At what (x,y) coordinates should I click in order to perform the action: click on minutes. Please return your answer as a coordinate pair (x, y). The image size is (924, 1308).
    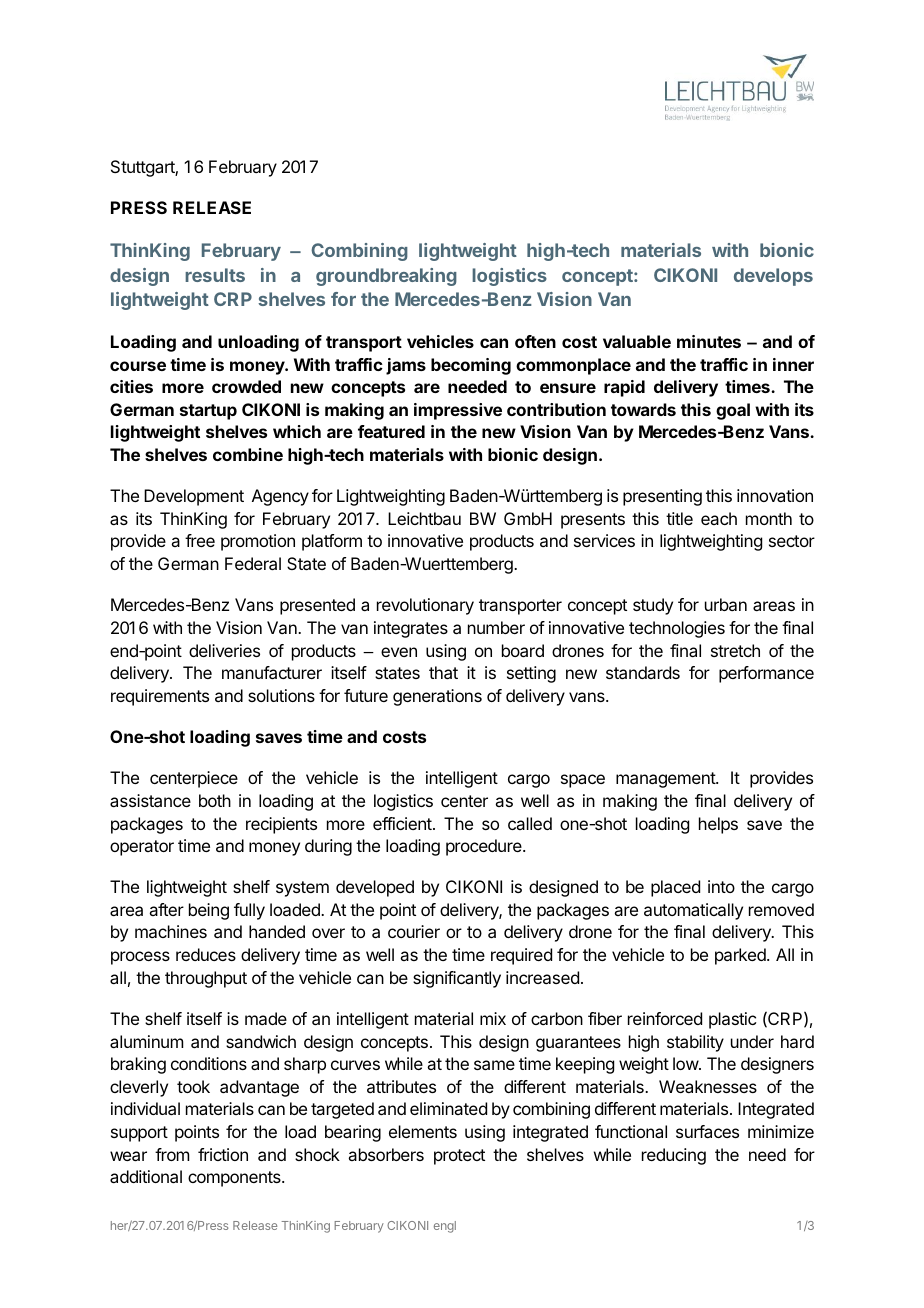
    Looking at the image, I should click on (709, 341).
